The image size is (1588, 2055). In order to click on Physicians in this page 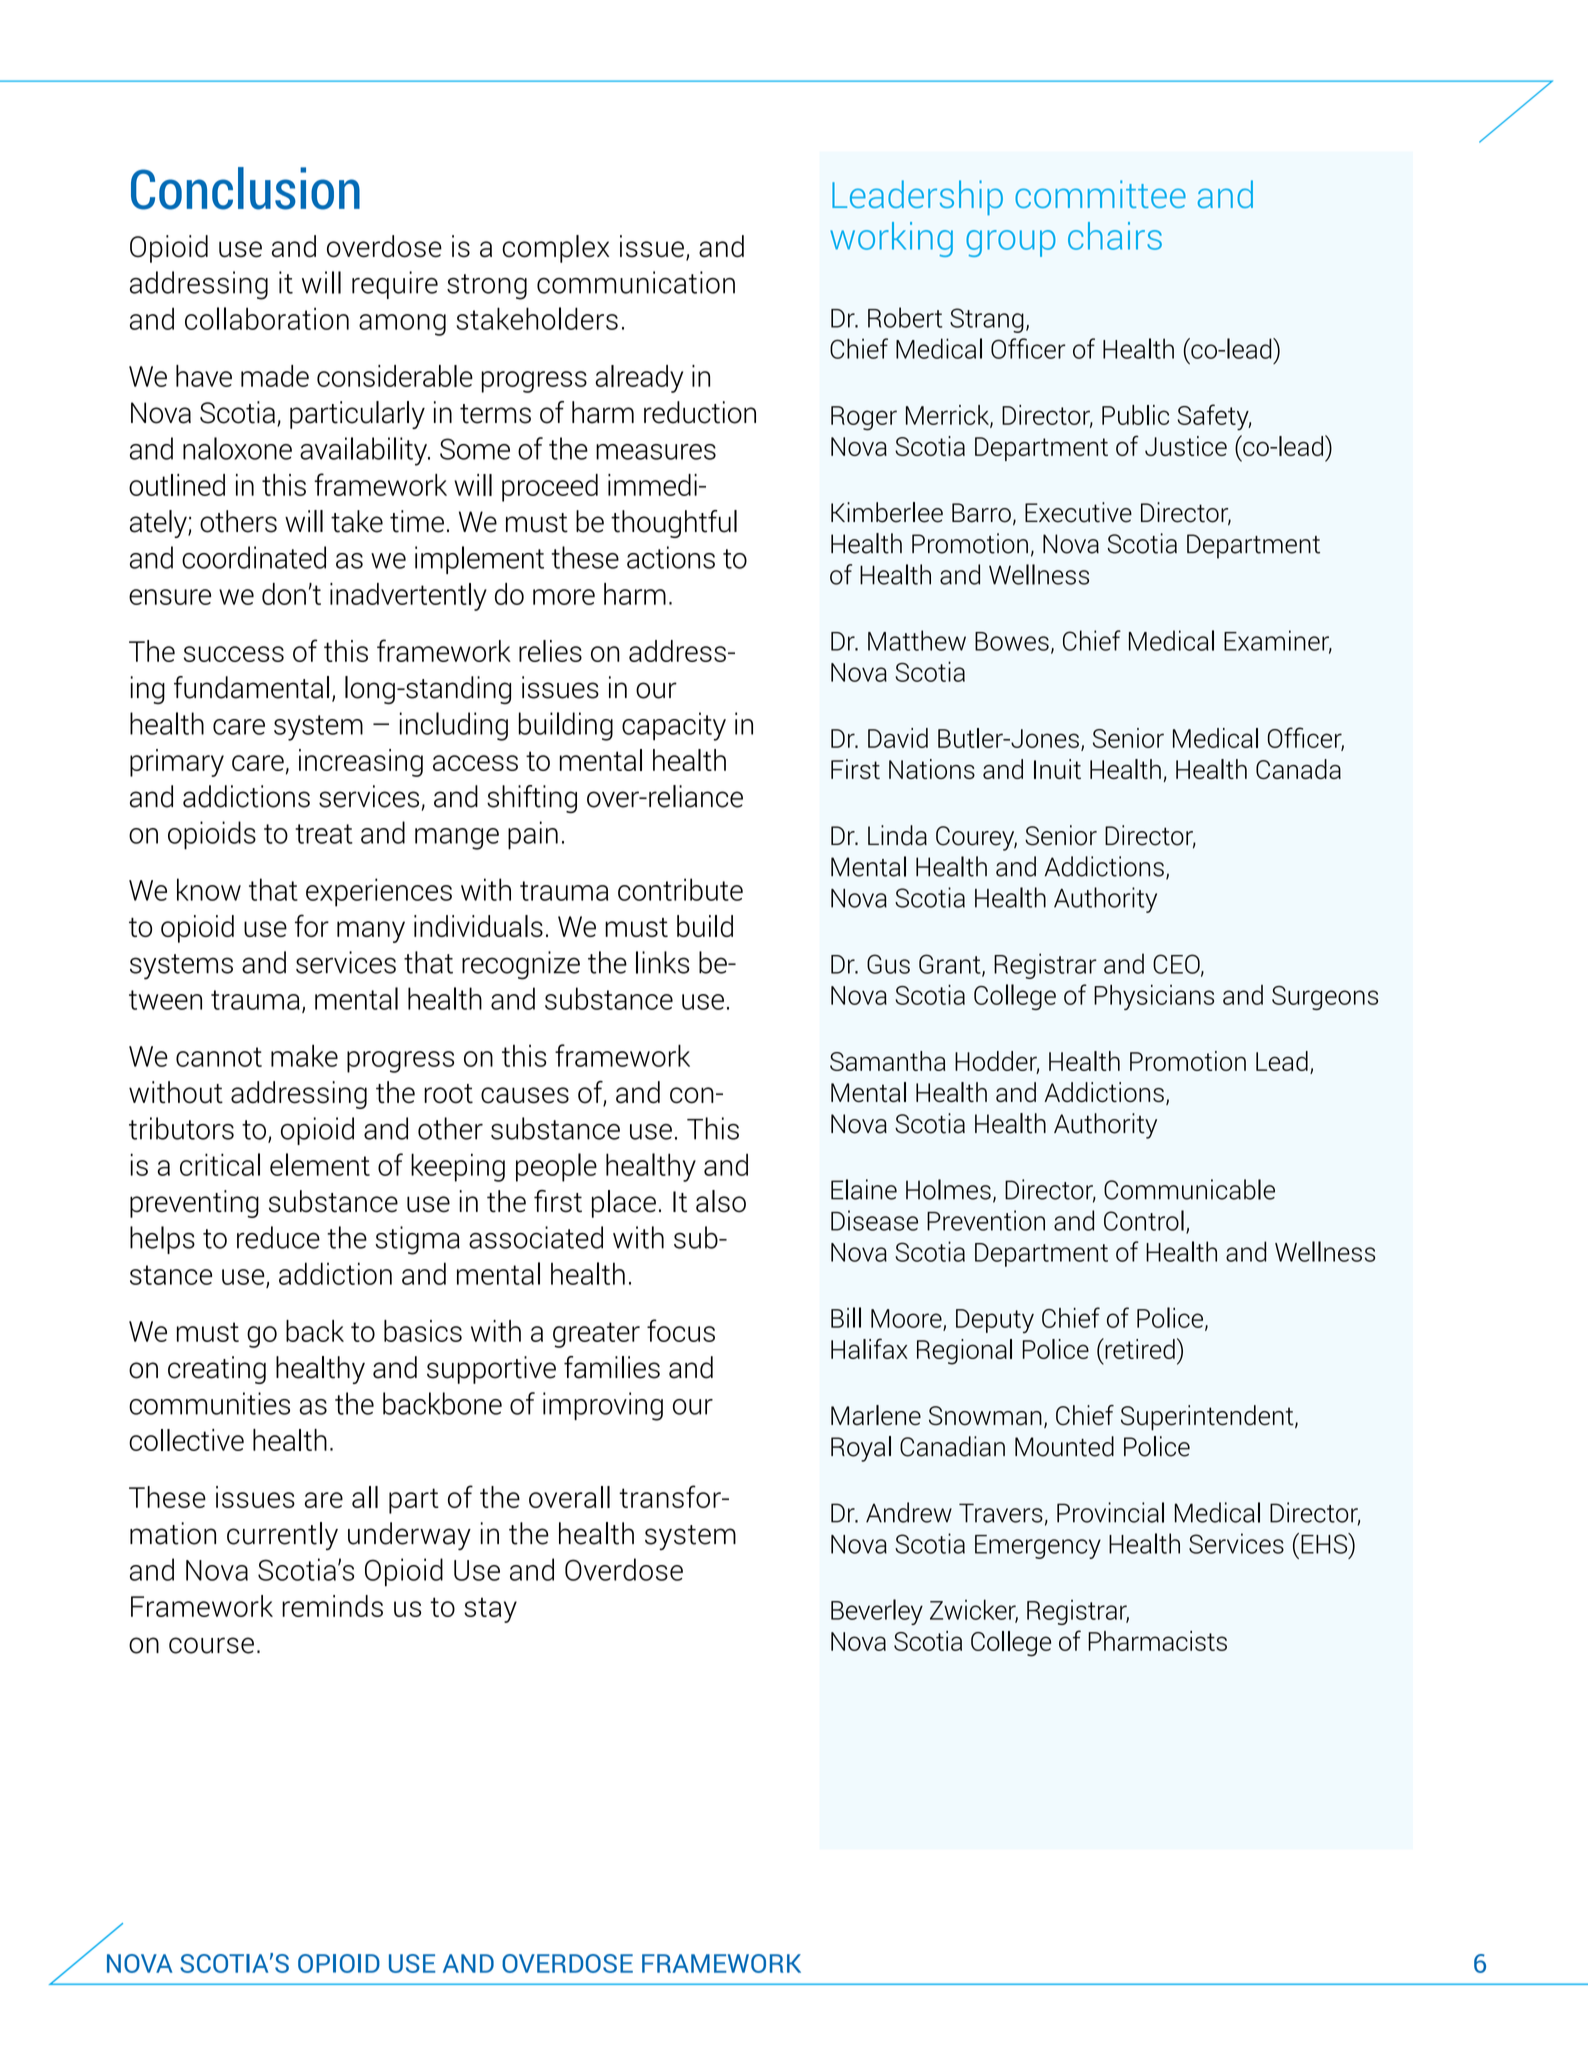, I will do `click(1154, 997)`.
